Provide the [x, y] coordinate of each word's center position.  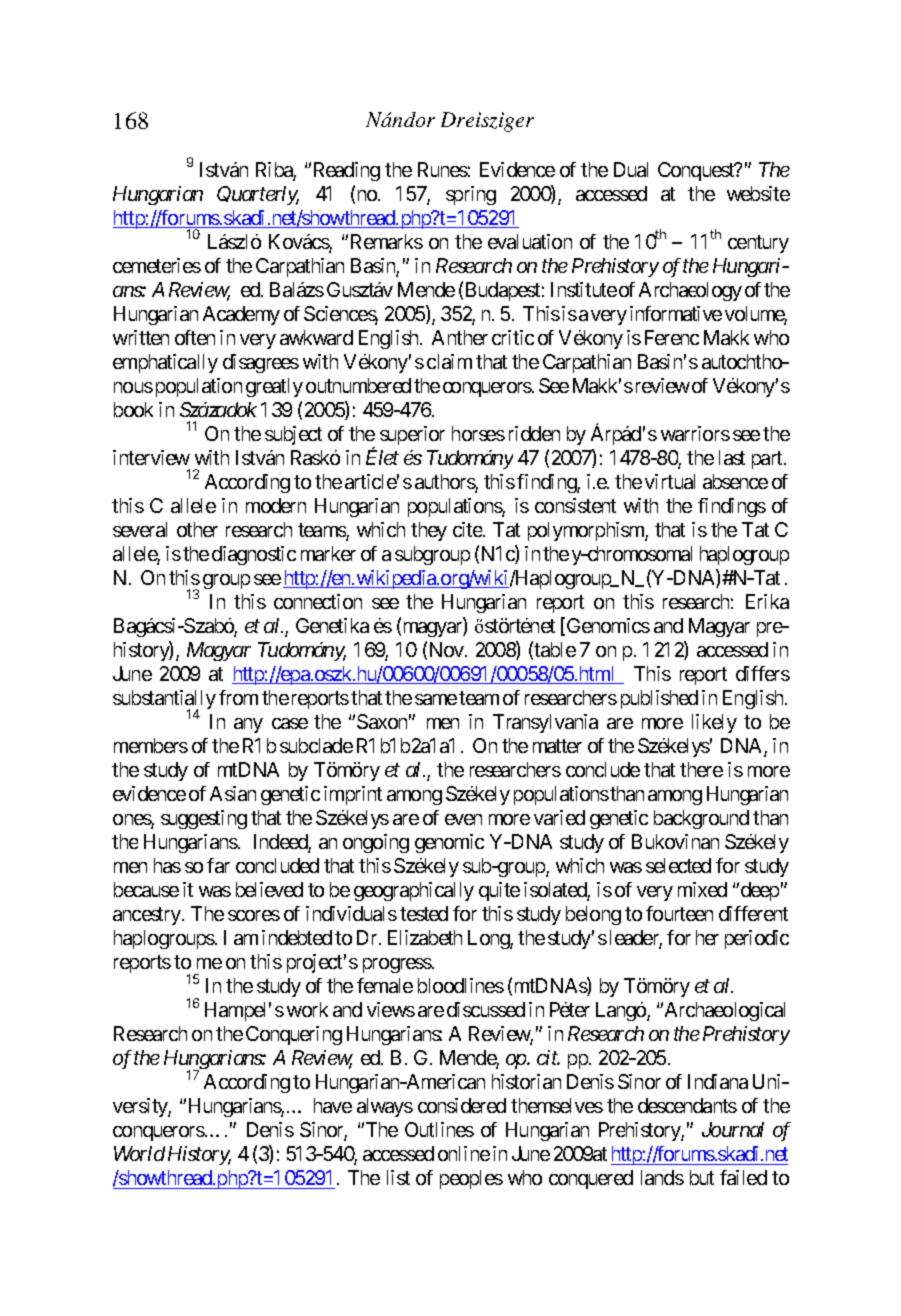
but [702, 1177]
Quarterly [258, 195]
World [139, 1153]
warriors [695, 433]
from [238, 697]
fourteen [679, 913]
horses [478, 433]
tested [424, 913]
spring [471, 195]
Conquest [697, 171]
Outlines [439, 1129]
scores [254, 915]
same [436, 699]
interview [151, 457]
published [659, 699]
